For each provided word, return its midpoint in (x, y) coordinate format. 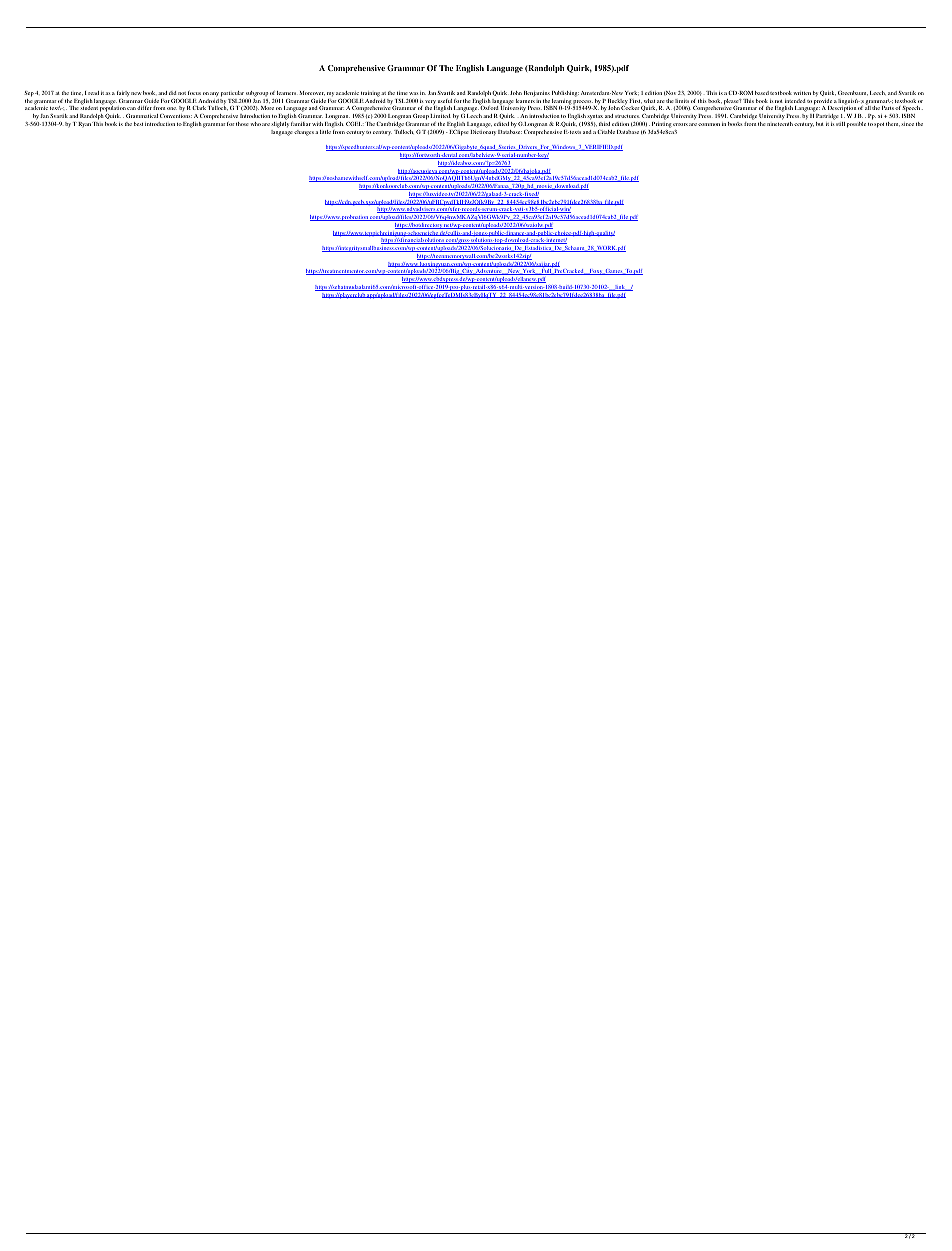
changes (304, 133)
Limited (440, 116)
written (802, 93)
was (413, 93)
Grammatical (142, 116)
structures (627, 116)
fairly (123, 94)
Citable (606, 132)
